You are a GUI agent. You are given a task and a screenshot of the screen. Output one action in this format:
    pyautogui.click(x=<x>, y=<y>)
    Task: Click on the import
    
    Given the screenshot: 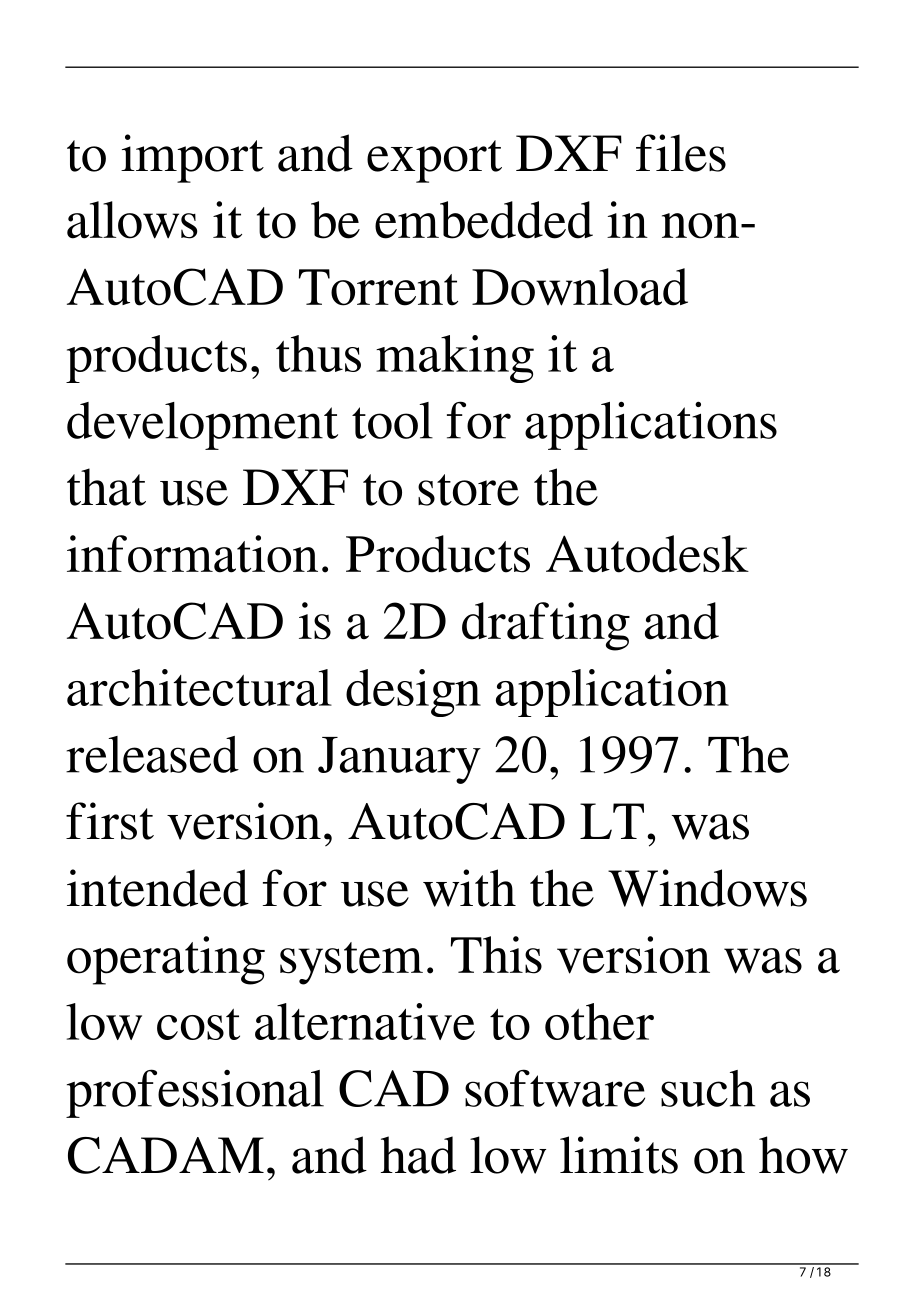 What is the action you would take?
    pyautogui.click(x=192, y=158)
